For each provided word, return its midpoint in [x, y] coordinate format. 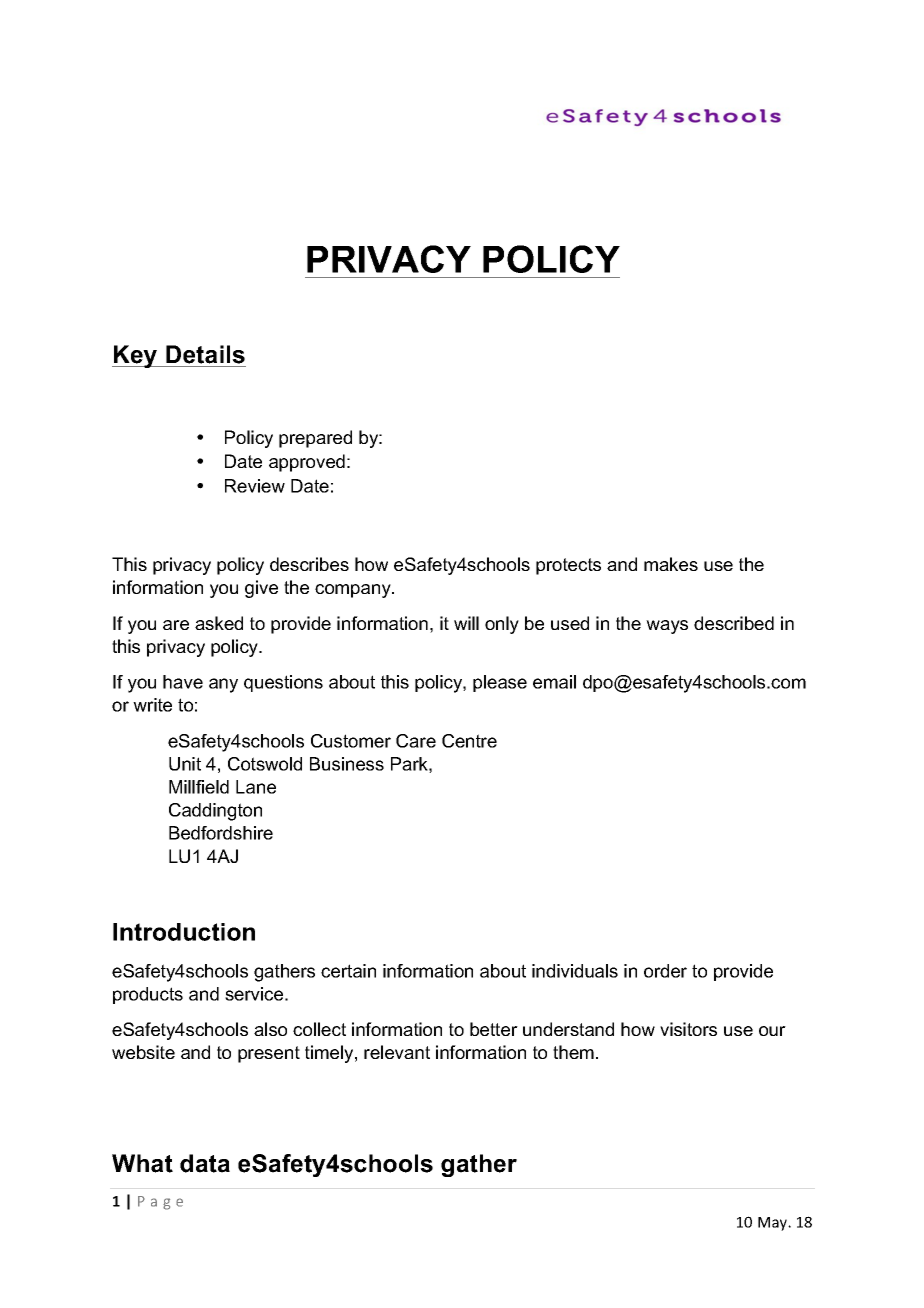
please [500, 683]
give [261, 589]
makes [671, 564]
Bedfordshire [221, 833]
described [734, 623]
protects [568, 566]
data [205, 1163]
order [665, 971]
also [270, 1029]
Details [205, 354]
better [494, 1029]
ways [667, 627]
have [183, 682]
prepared [315, 439]
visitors [688, 1029]
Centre [469, 741]
